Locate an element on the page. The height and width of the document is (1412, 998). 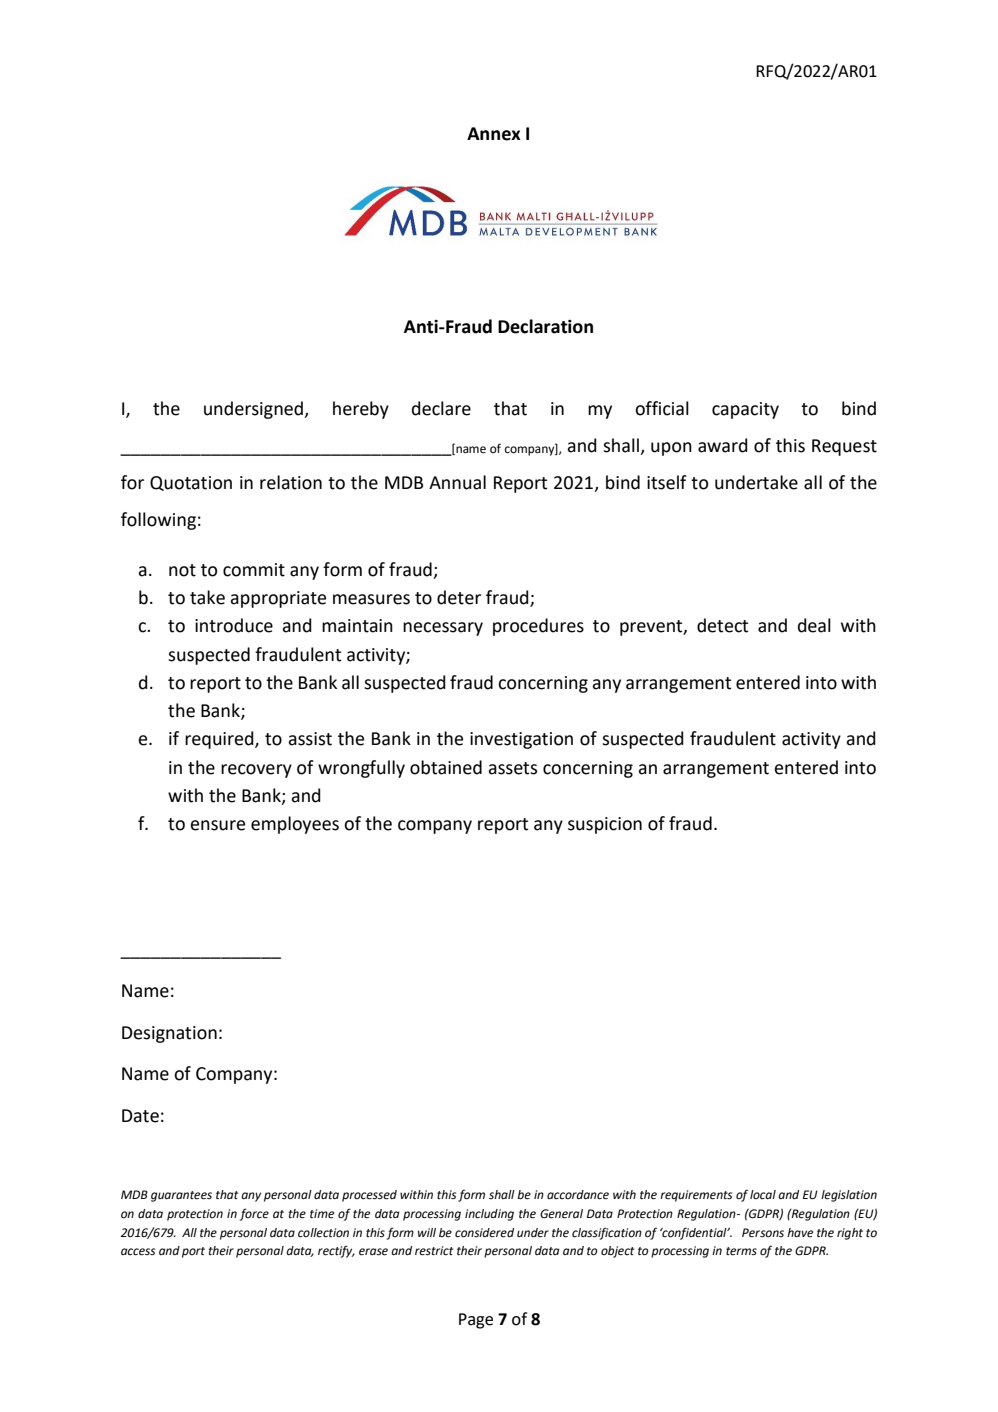
Annex is located at coordinates (494, 134).
